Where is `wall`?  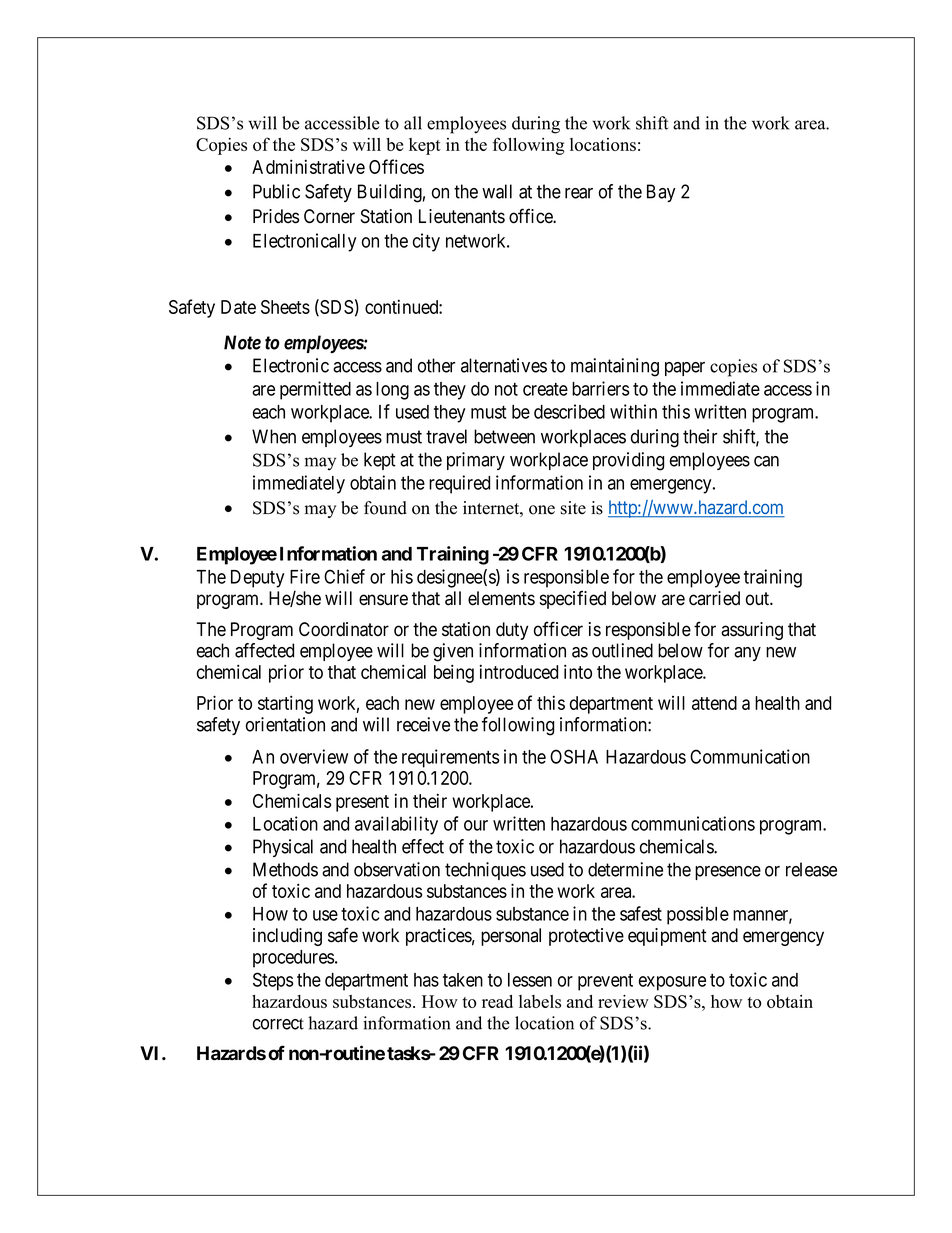
wall is located at coordinates (497, 191).
